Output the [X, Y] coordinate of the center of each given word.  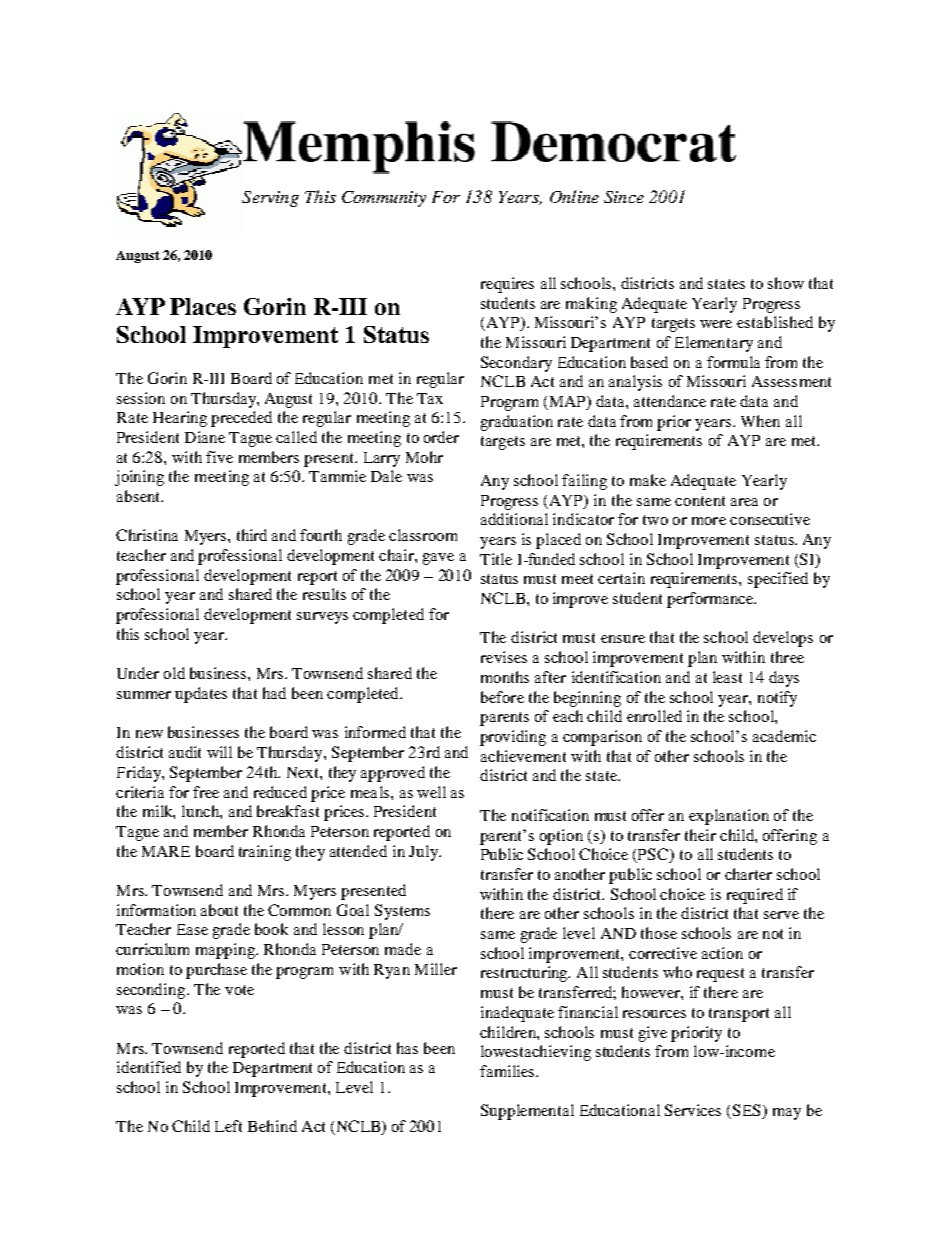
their [700, 835]
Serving [270, 199]
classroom [423, 535]
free [206, 792]
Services [693, 1110]
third [252, 535]
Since [624, 197]
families [508, 1071]
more [709, 521]
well [431, 792]
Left [228, 1126]
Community [384, 199]
